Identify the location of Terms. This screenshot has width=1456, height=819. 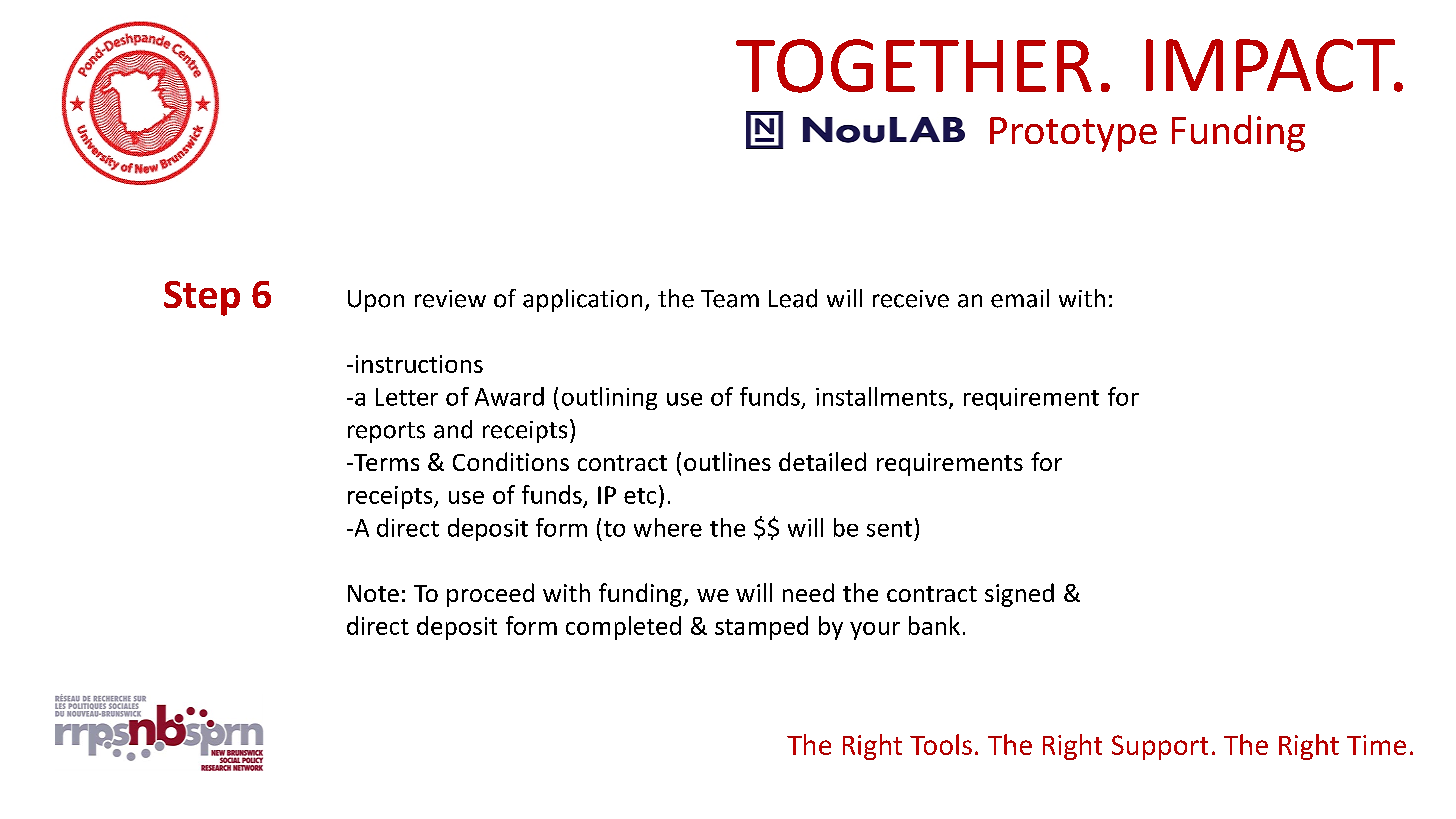
(385, 462).
